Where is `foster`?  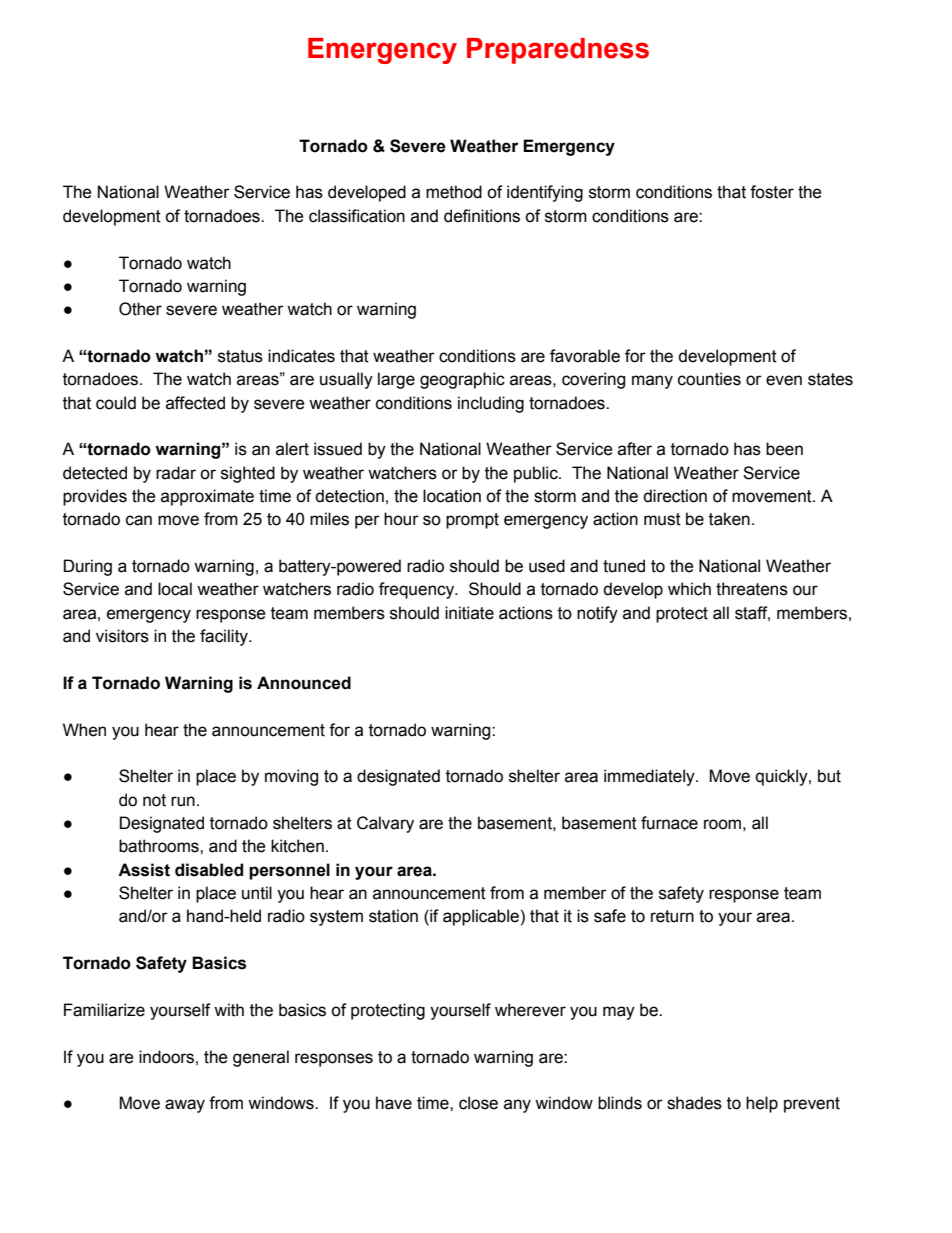 foster is located at coordinates (772, 192).
